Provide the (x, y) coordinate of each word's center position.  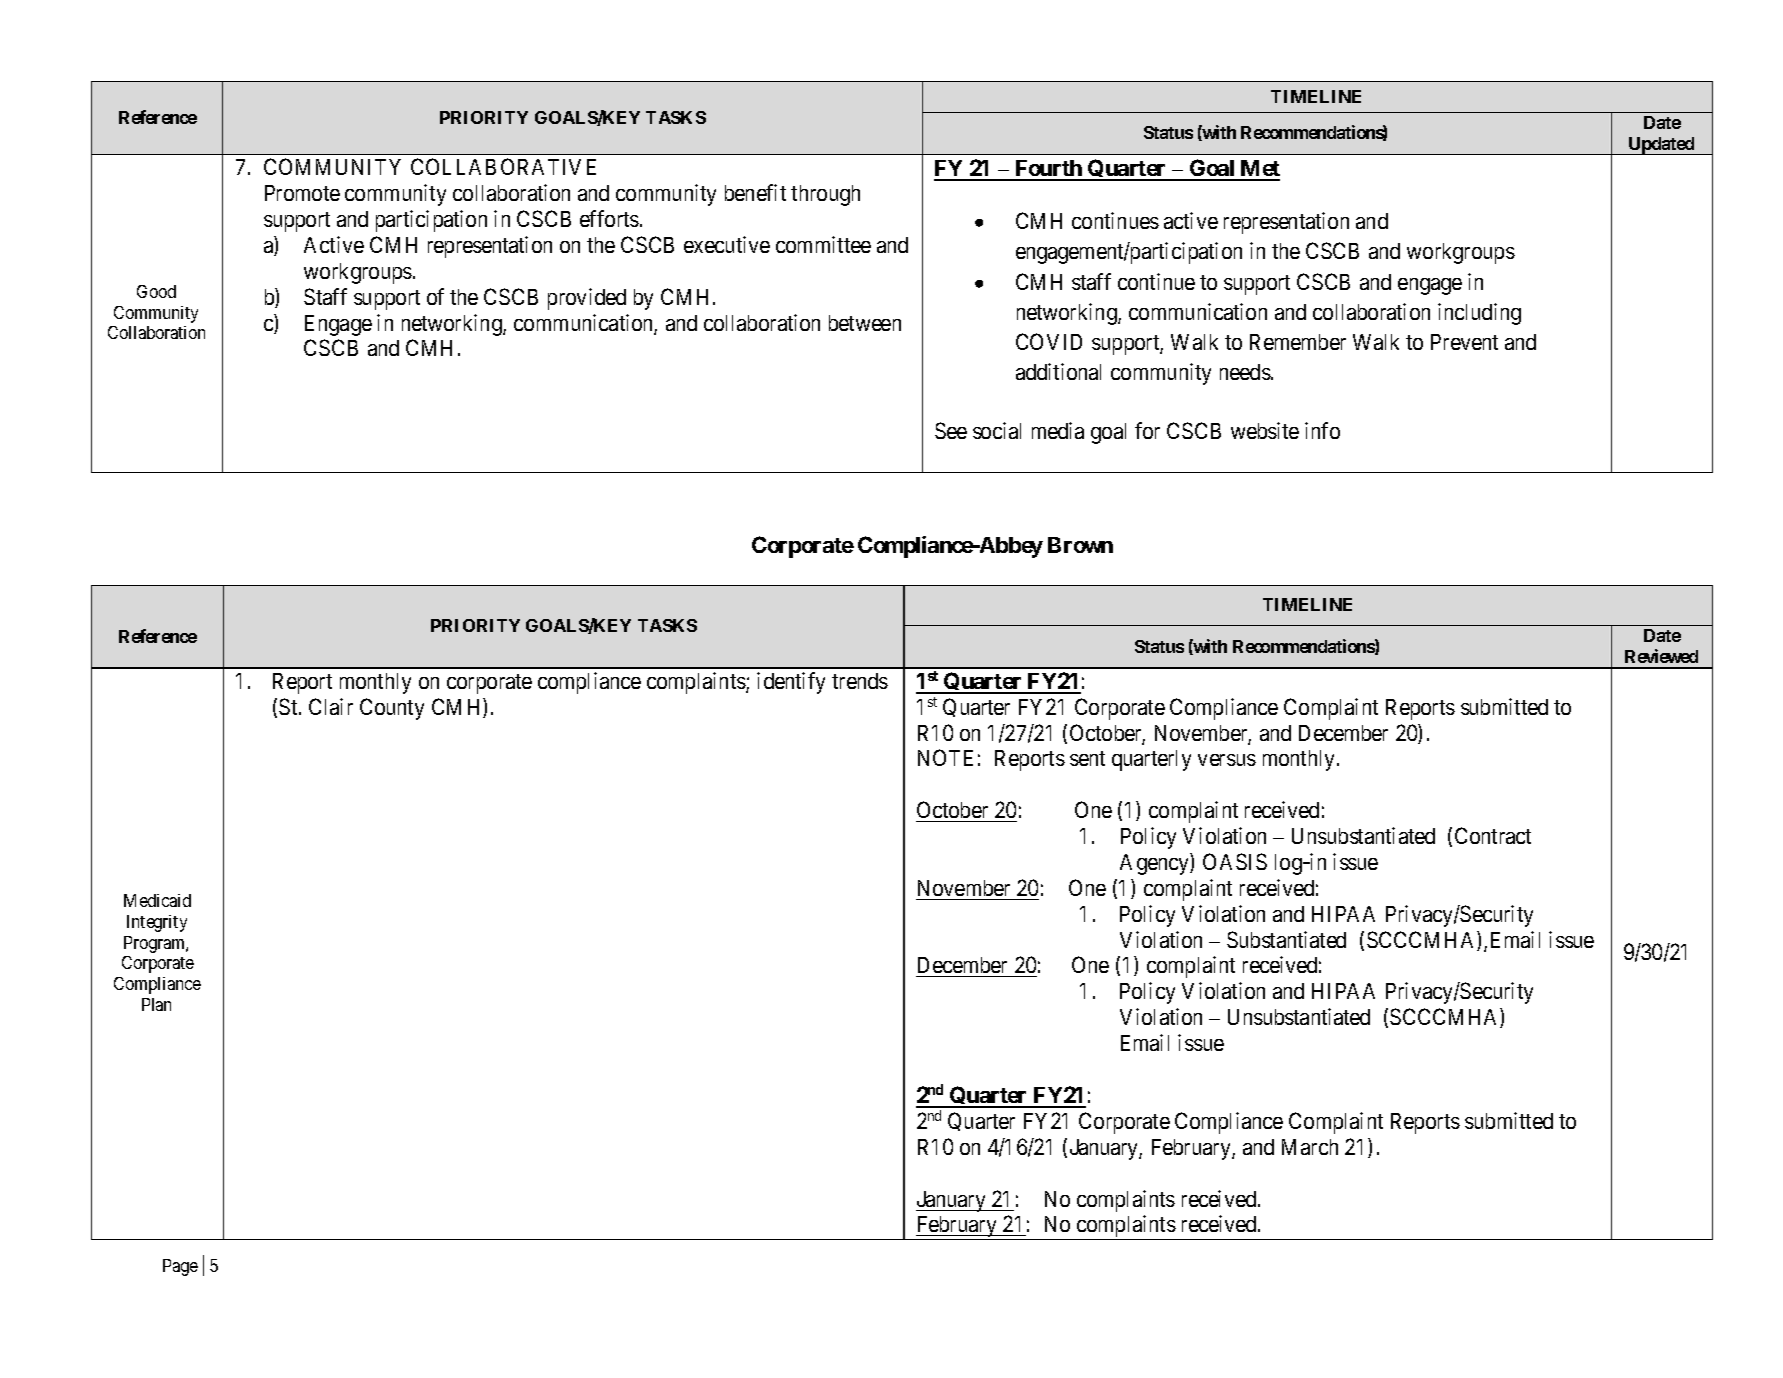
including (1479, 314)
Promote (302, 193)
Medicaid (157, 900)
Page (180, 1267)
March (1310, 1147)
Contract (1493, 835)
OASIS (1235, 861)
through (825, 195)
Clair (331, 706)
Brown (1080, 545)
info (1322, 430)
